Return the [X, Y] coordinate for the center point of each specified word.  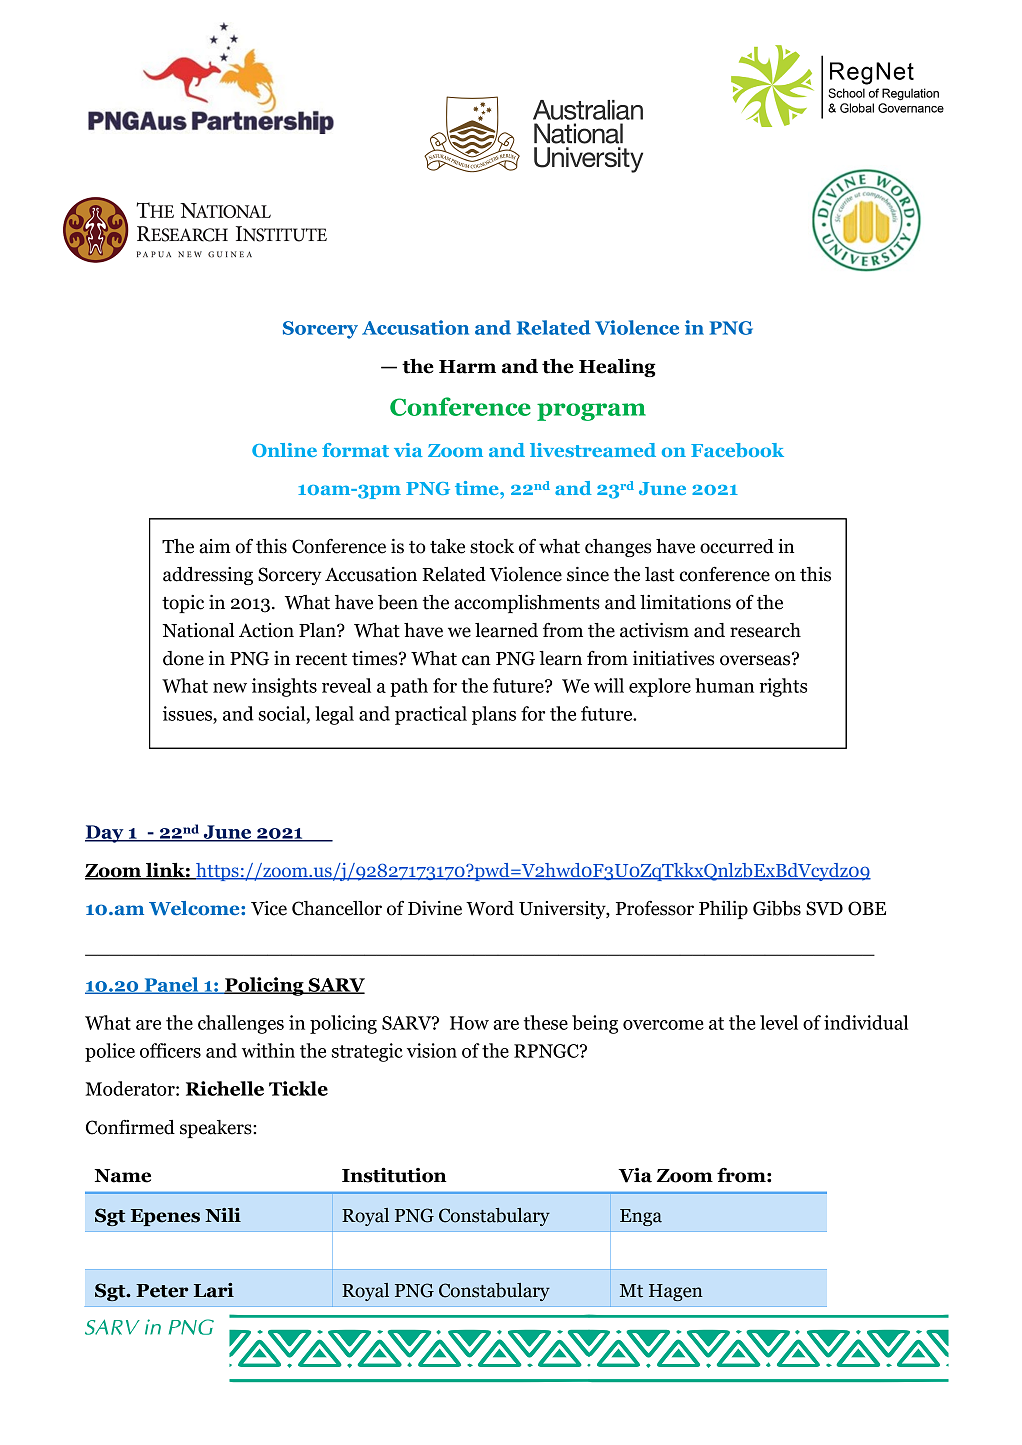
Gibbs [777, 908]
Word [490, 908]
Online [284, 450]
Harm [467, 367]
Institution [394, 1175]
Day [105, 834]
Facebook [737, 450]
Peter [162, 1291]
